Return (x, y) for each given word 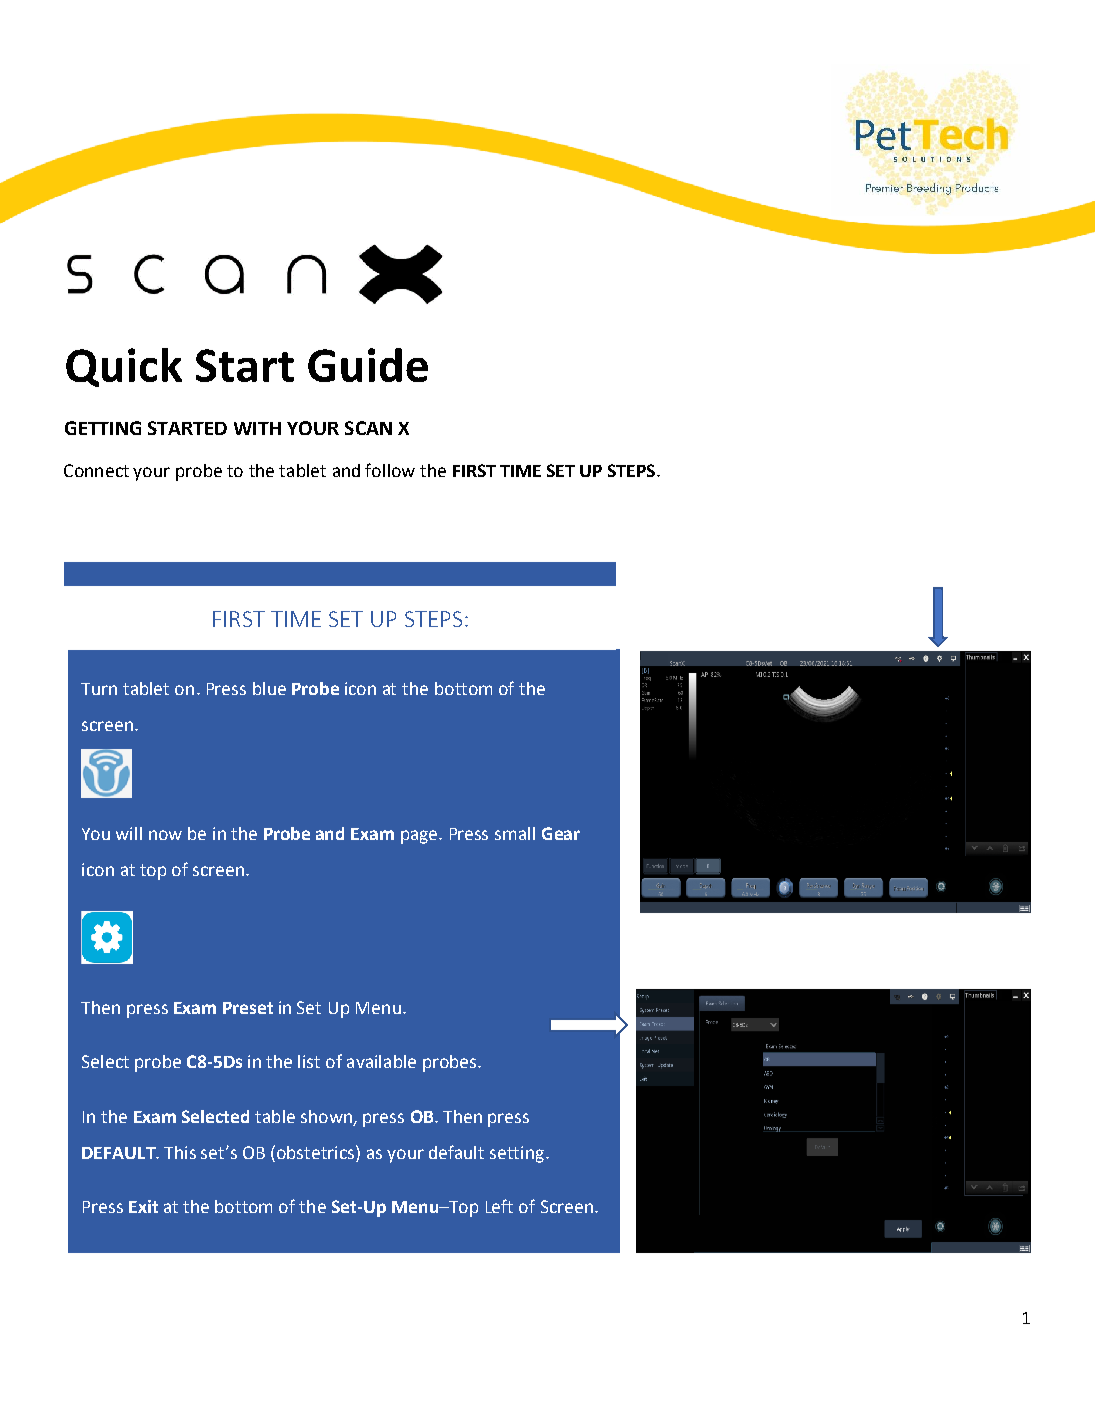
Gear (561, 833)
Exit (143, 1206)
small (515, 833)
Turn (99, 689)
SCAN (368, 428)
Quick (124, 367)
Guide (368, 365)
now (165, 835)
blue (269, 688)
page (420, 837)
